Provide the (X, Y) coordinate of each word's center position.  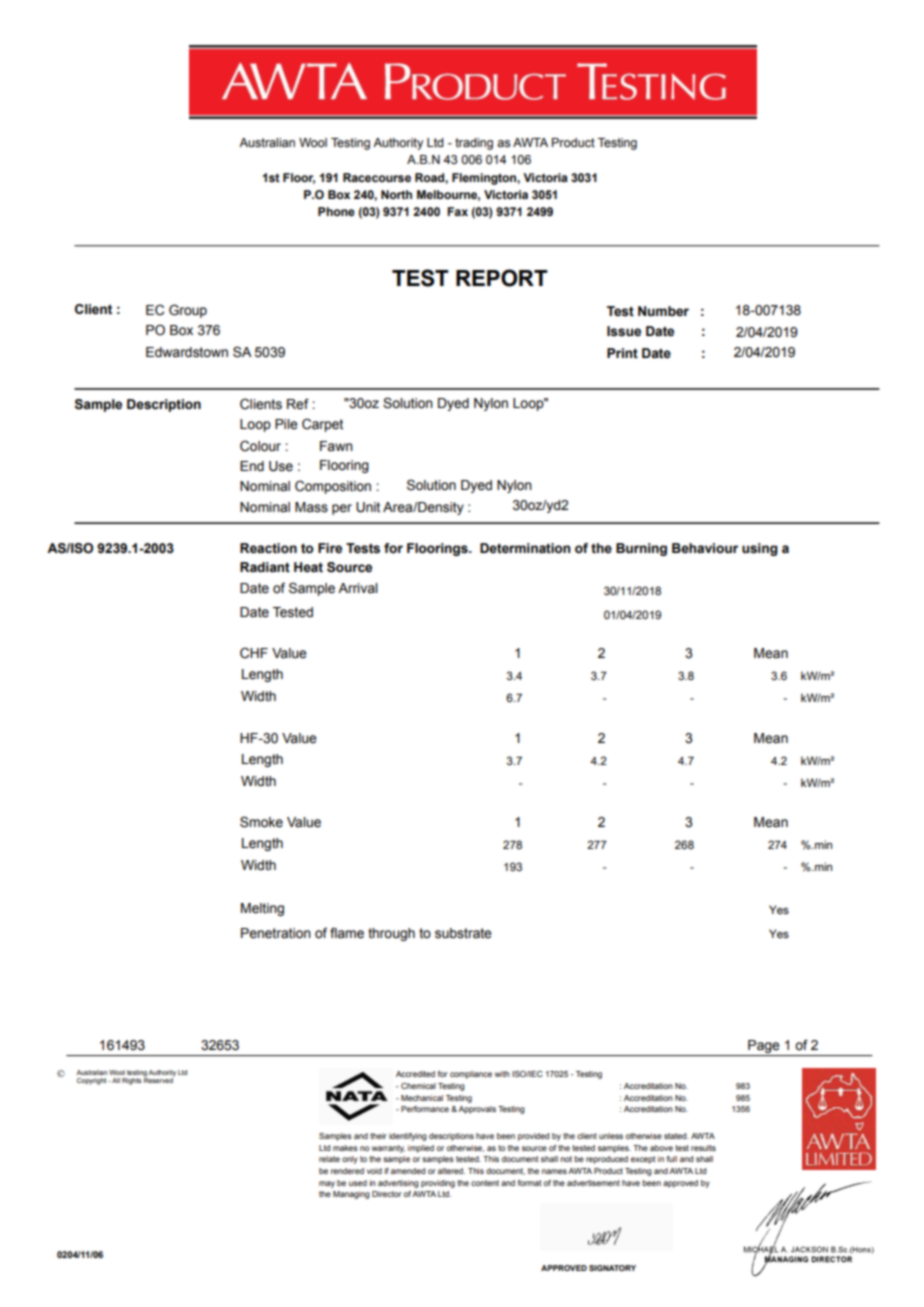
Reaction (268, 548)
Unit (368, 507)
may (327, 1184)
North (396, 194)
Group (188, 311)
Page (764, 1048)
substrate (463, 933)
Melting (262, 909)
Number (663, 311)
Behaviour (705, 548)
